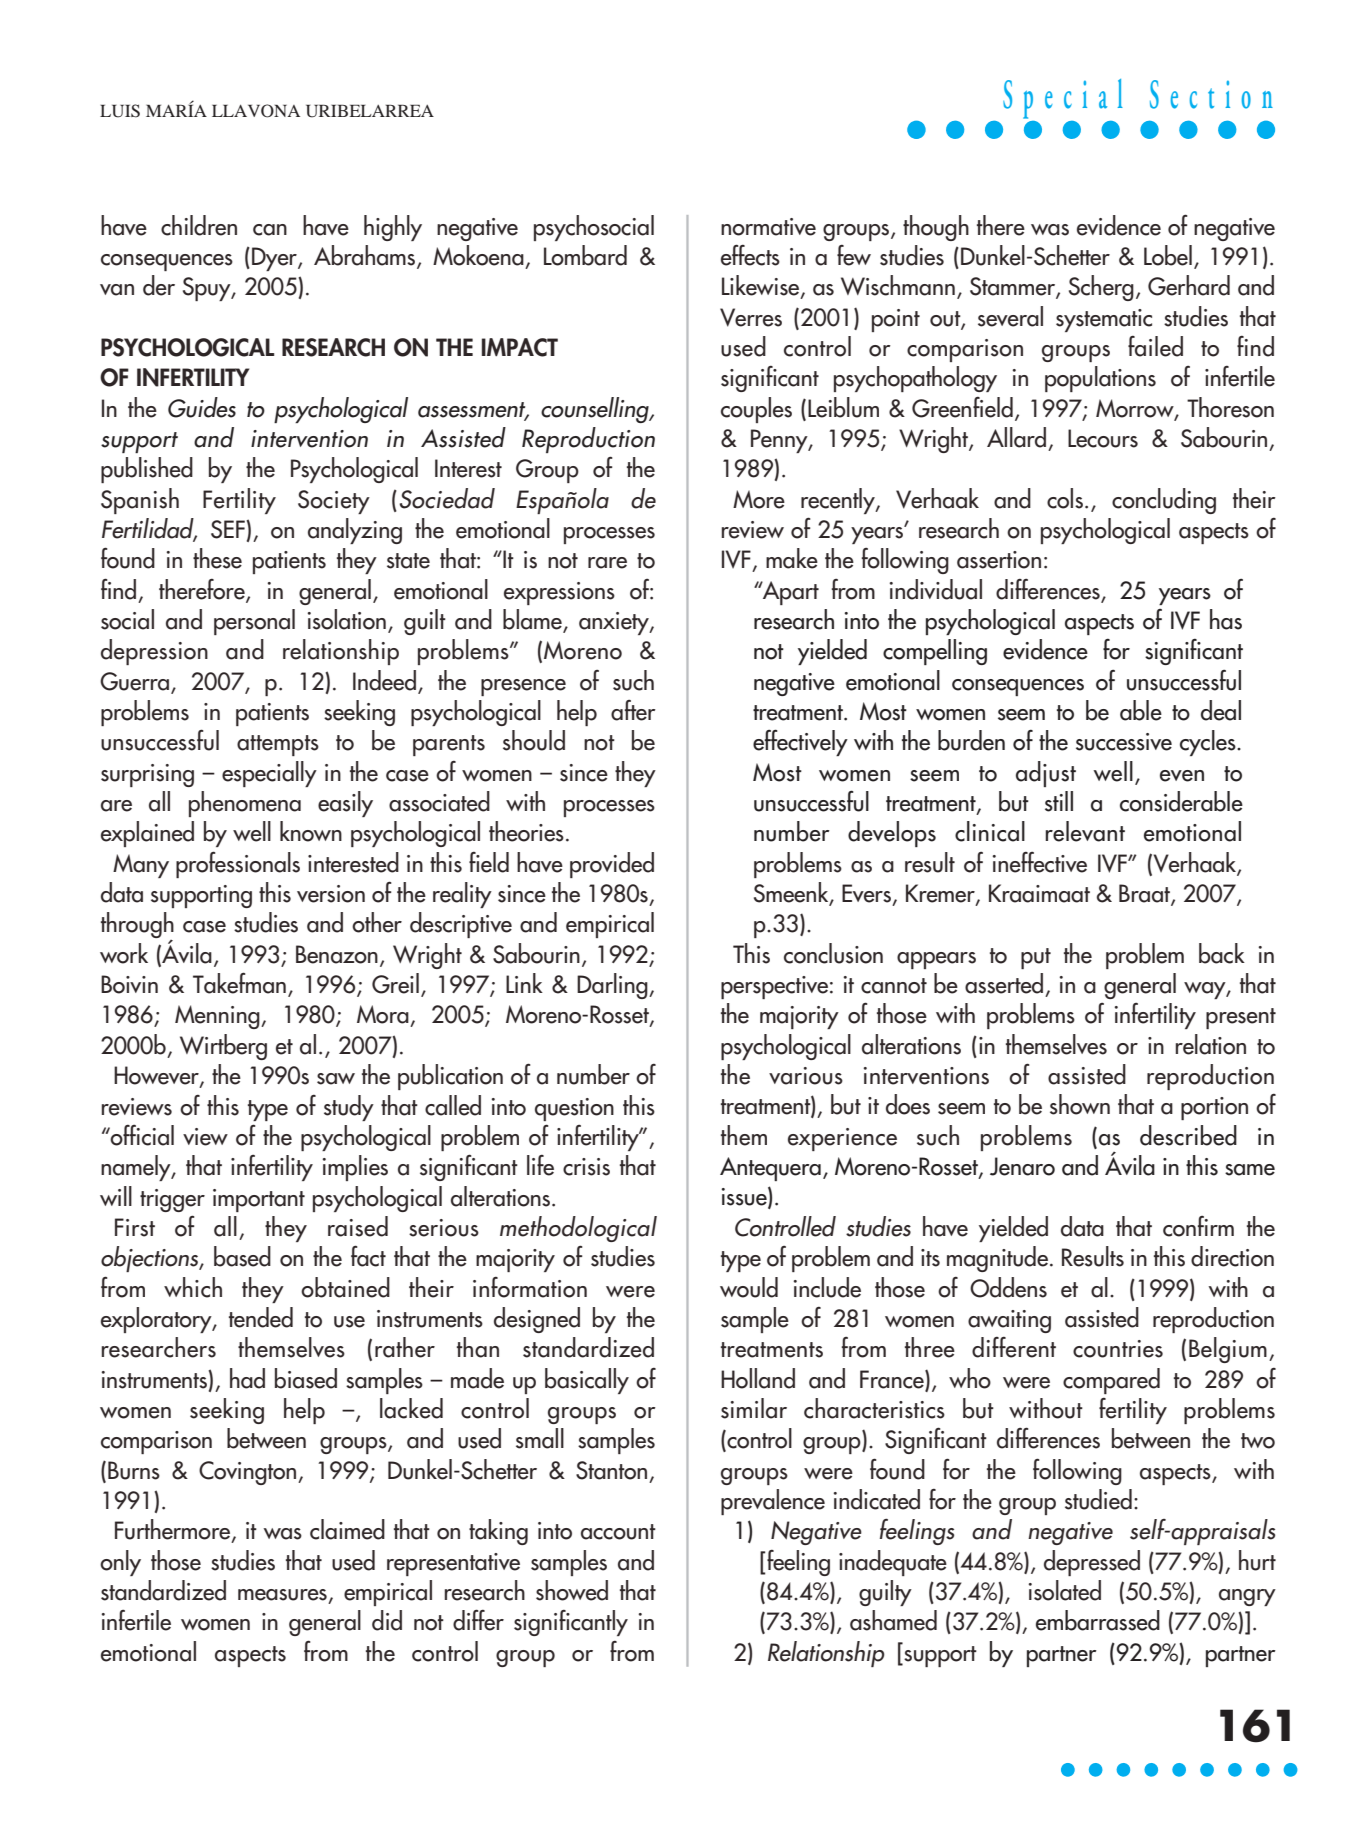  What do you see at coordinates (1092, 1563) in the screenshot?
I see `depressed` at bounding box center [1092, 1563].
